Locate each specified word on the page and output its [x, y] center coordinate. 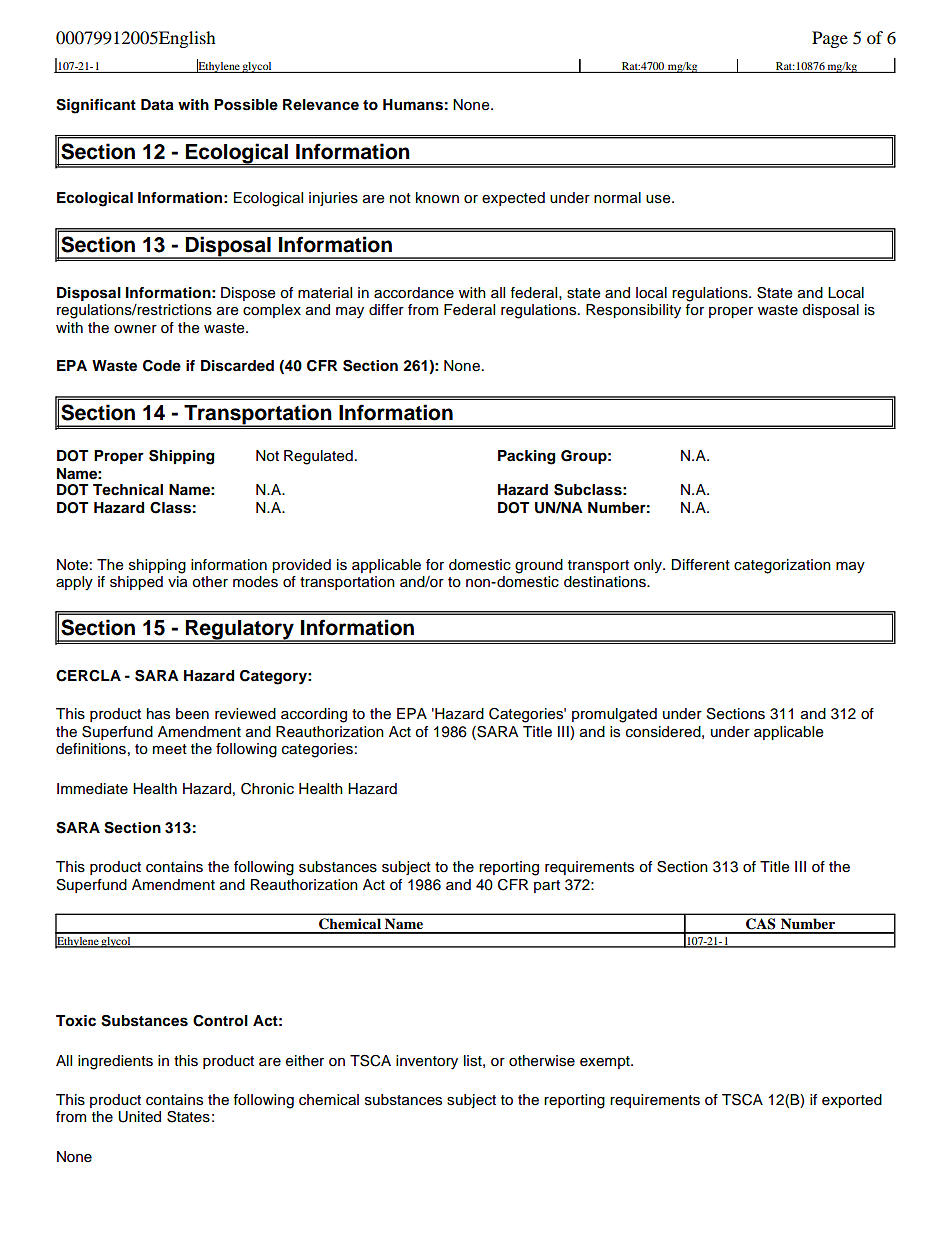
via [178, 582]
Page [830, 39]
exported [852, 1101]
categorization [782, 566]
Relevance [321, 105]
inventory [427, 1062]
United [139, 1117]
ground [539, 566]
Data [157, 105]
